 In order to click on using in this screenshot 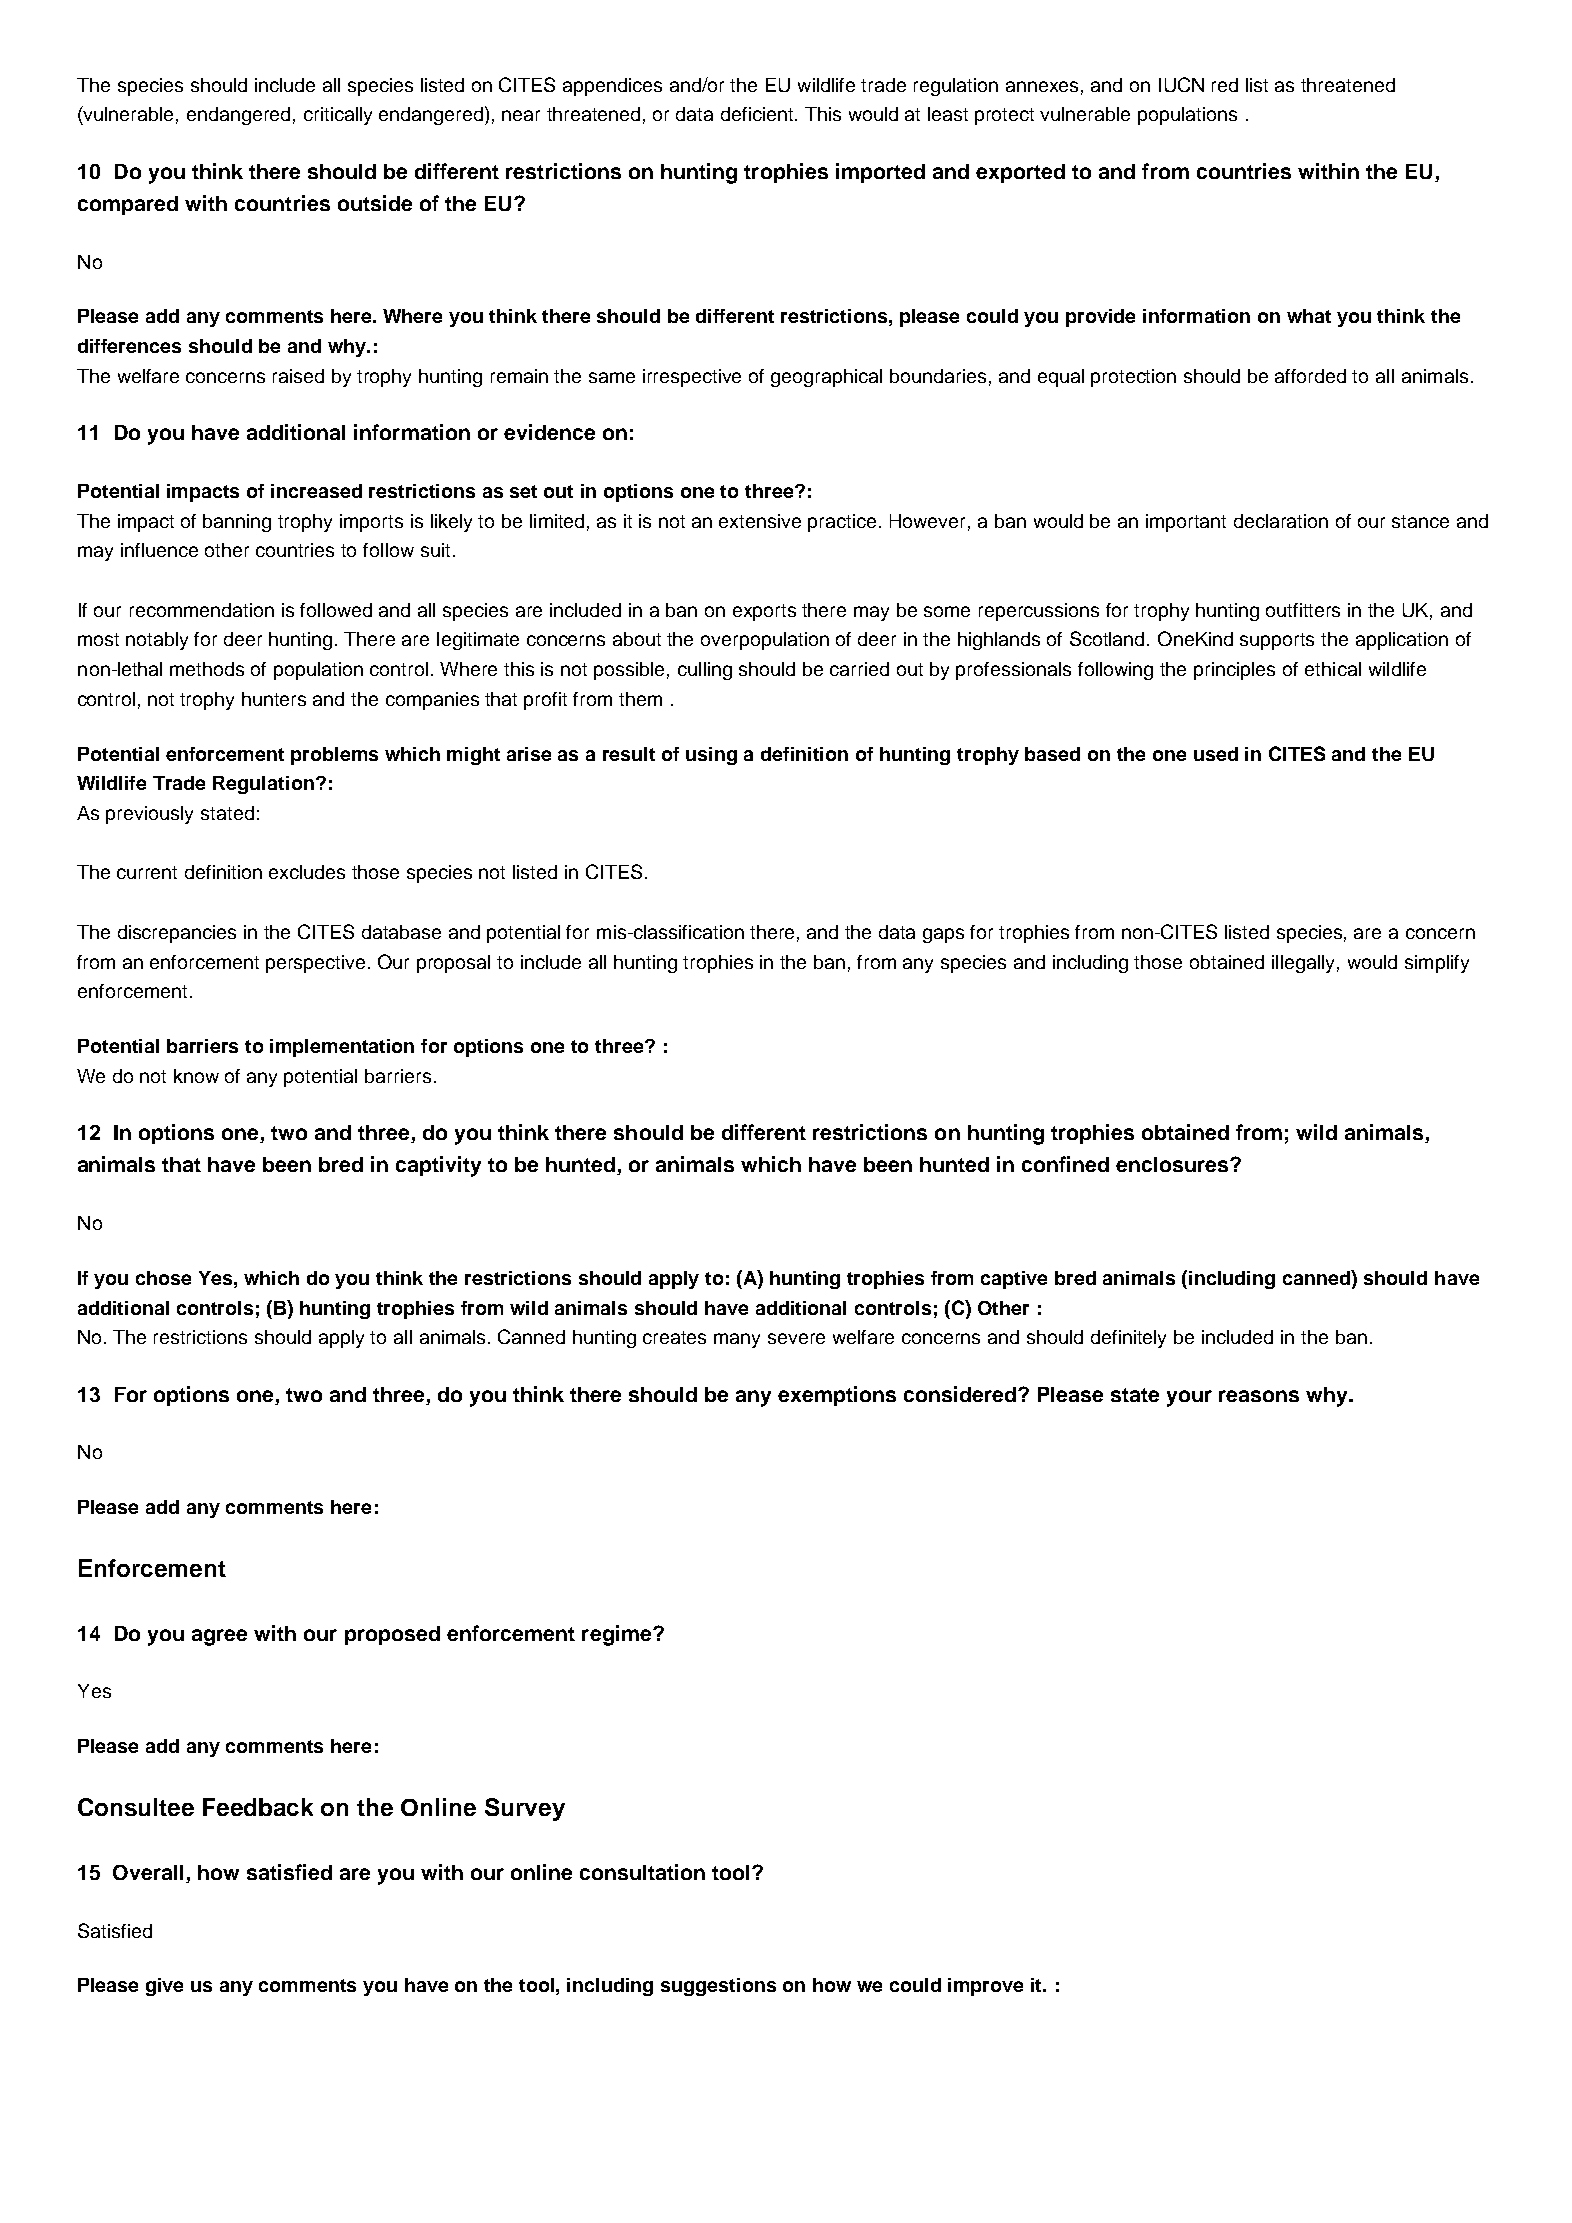, I will do `click(711, 756)`.
